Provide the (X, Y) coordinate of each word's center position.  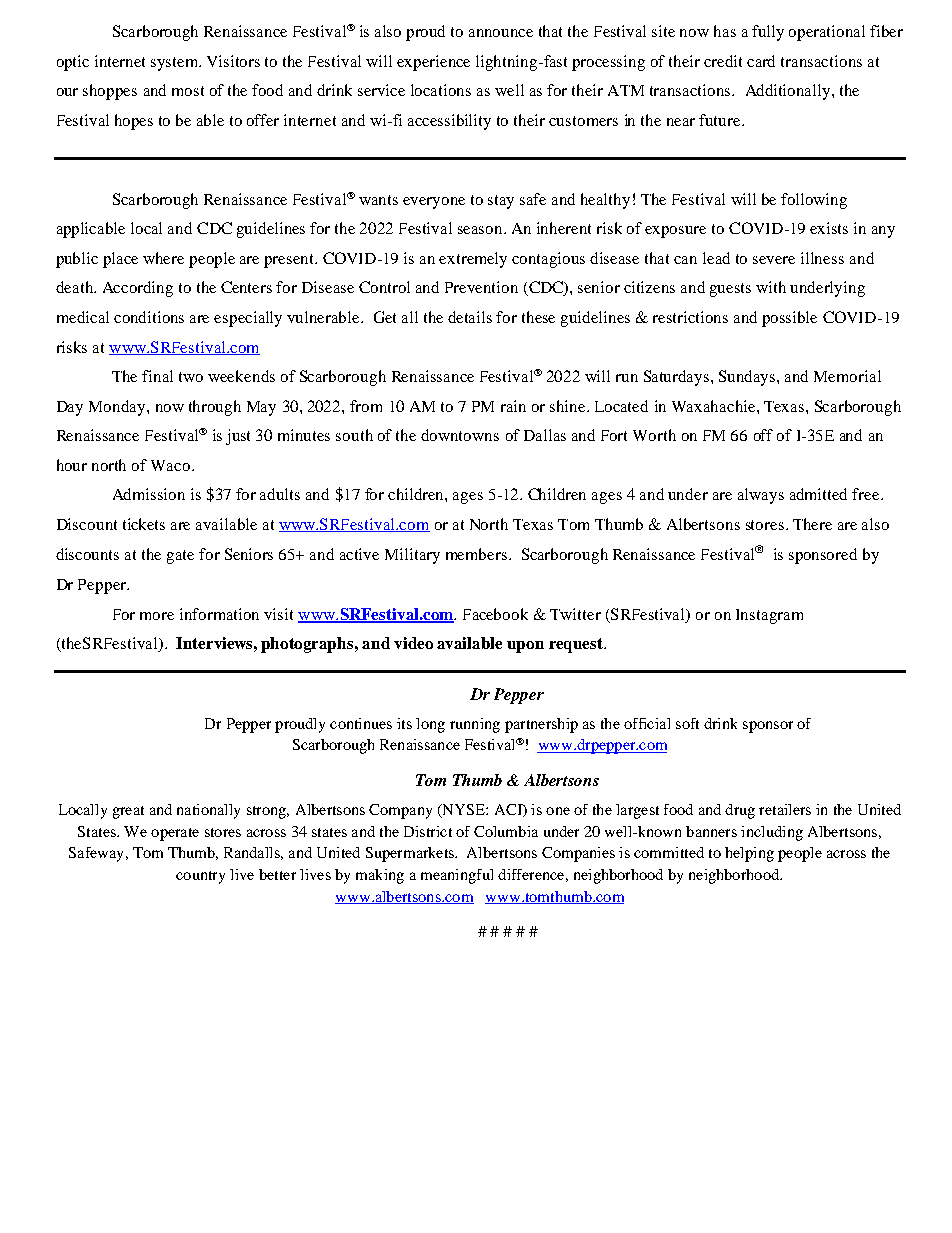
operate (175, 834)
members (478, 554)
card (761, 61)
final (157, 376)
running (475, 725)
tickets (144, 524)
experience (433, 63)
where (163, 258)
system (176, 64)
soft (687, 723)
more (157, 616)
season (481, 230)
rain (513, 406)
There (812, 524)
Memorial (847, 376)
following (814, 201)
